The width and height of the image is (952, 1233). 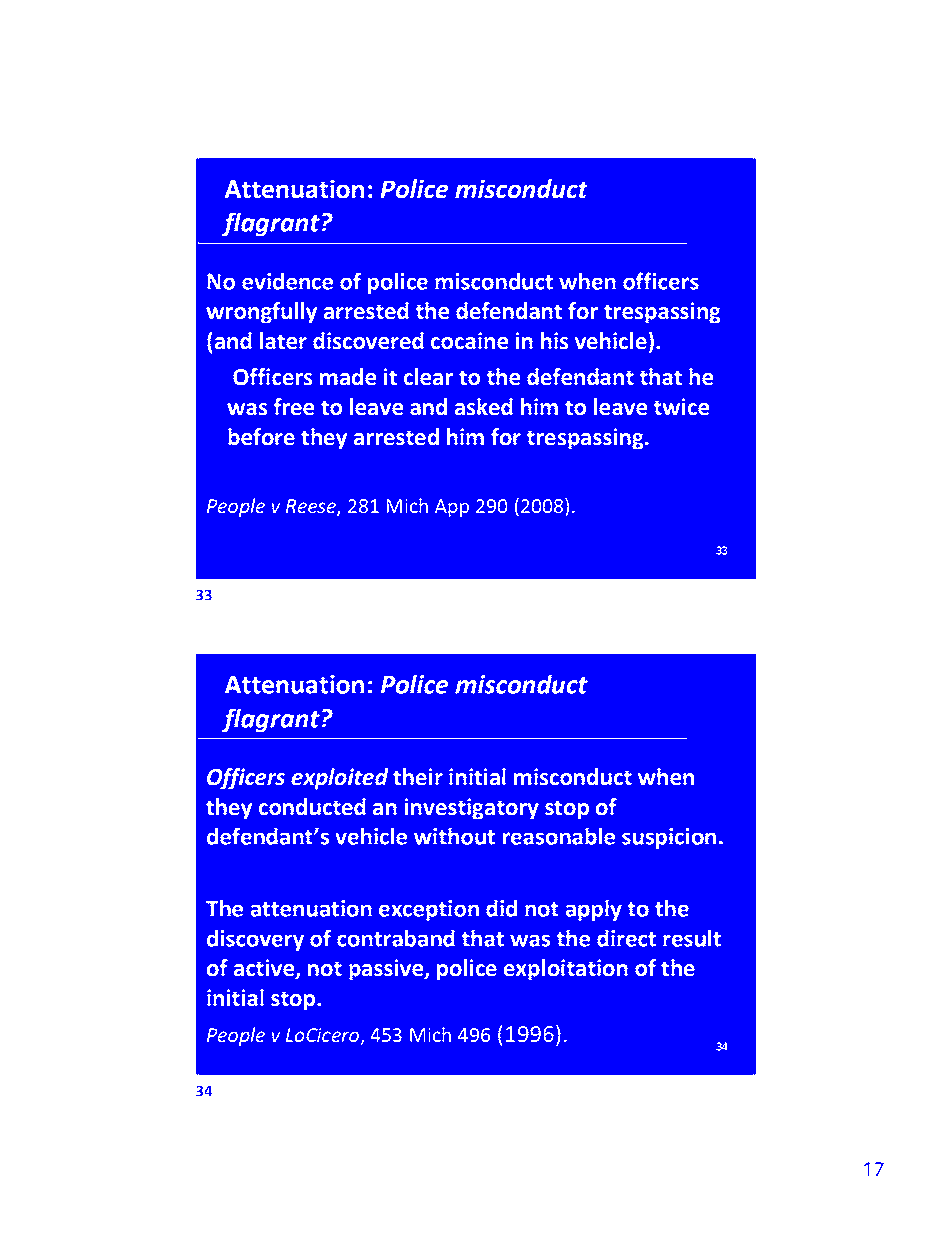 I want to click on twice, so click(x=681, y=407).
